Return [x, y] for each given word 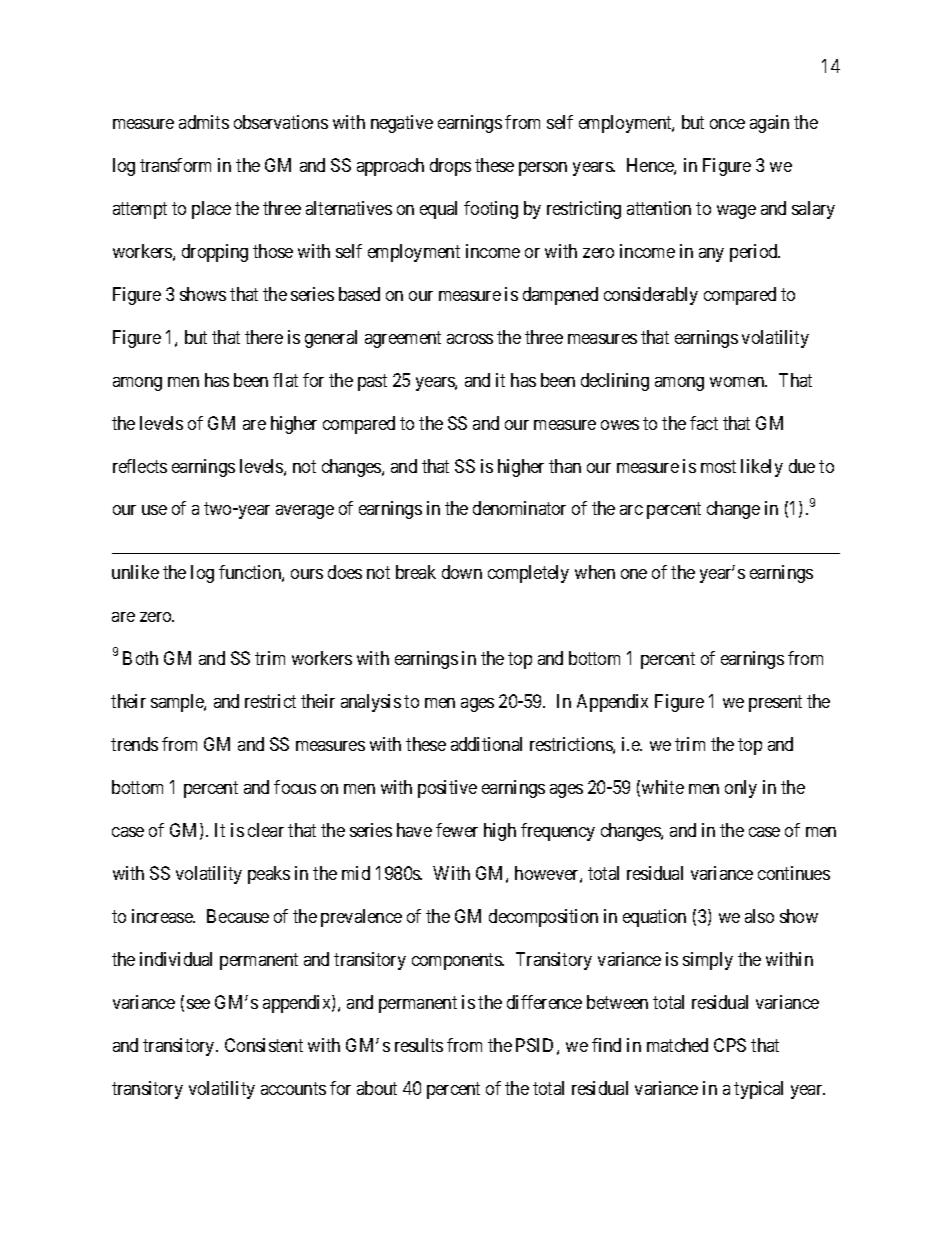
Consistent [264, 1045]
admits [204, 122]
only [741, 789]
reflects [140, 466]
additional [486, 744]
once [727, 124]
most [718, 466]
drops [450, 167]
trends [134, 744]
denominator [519, 508]
